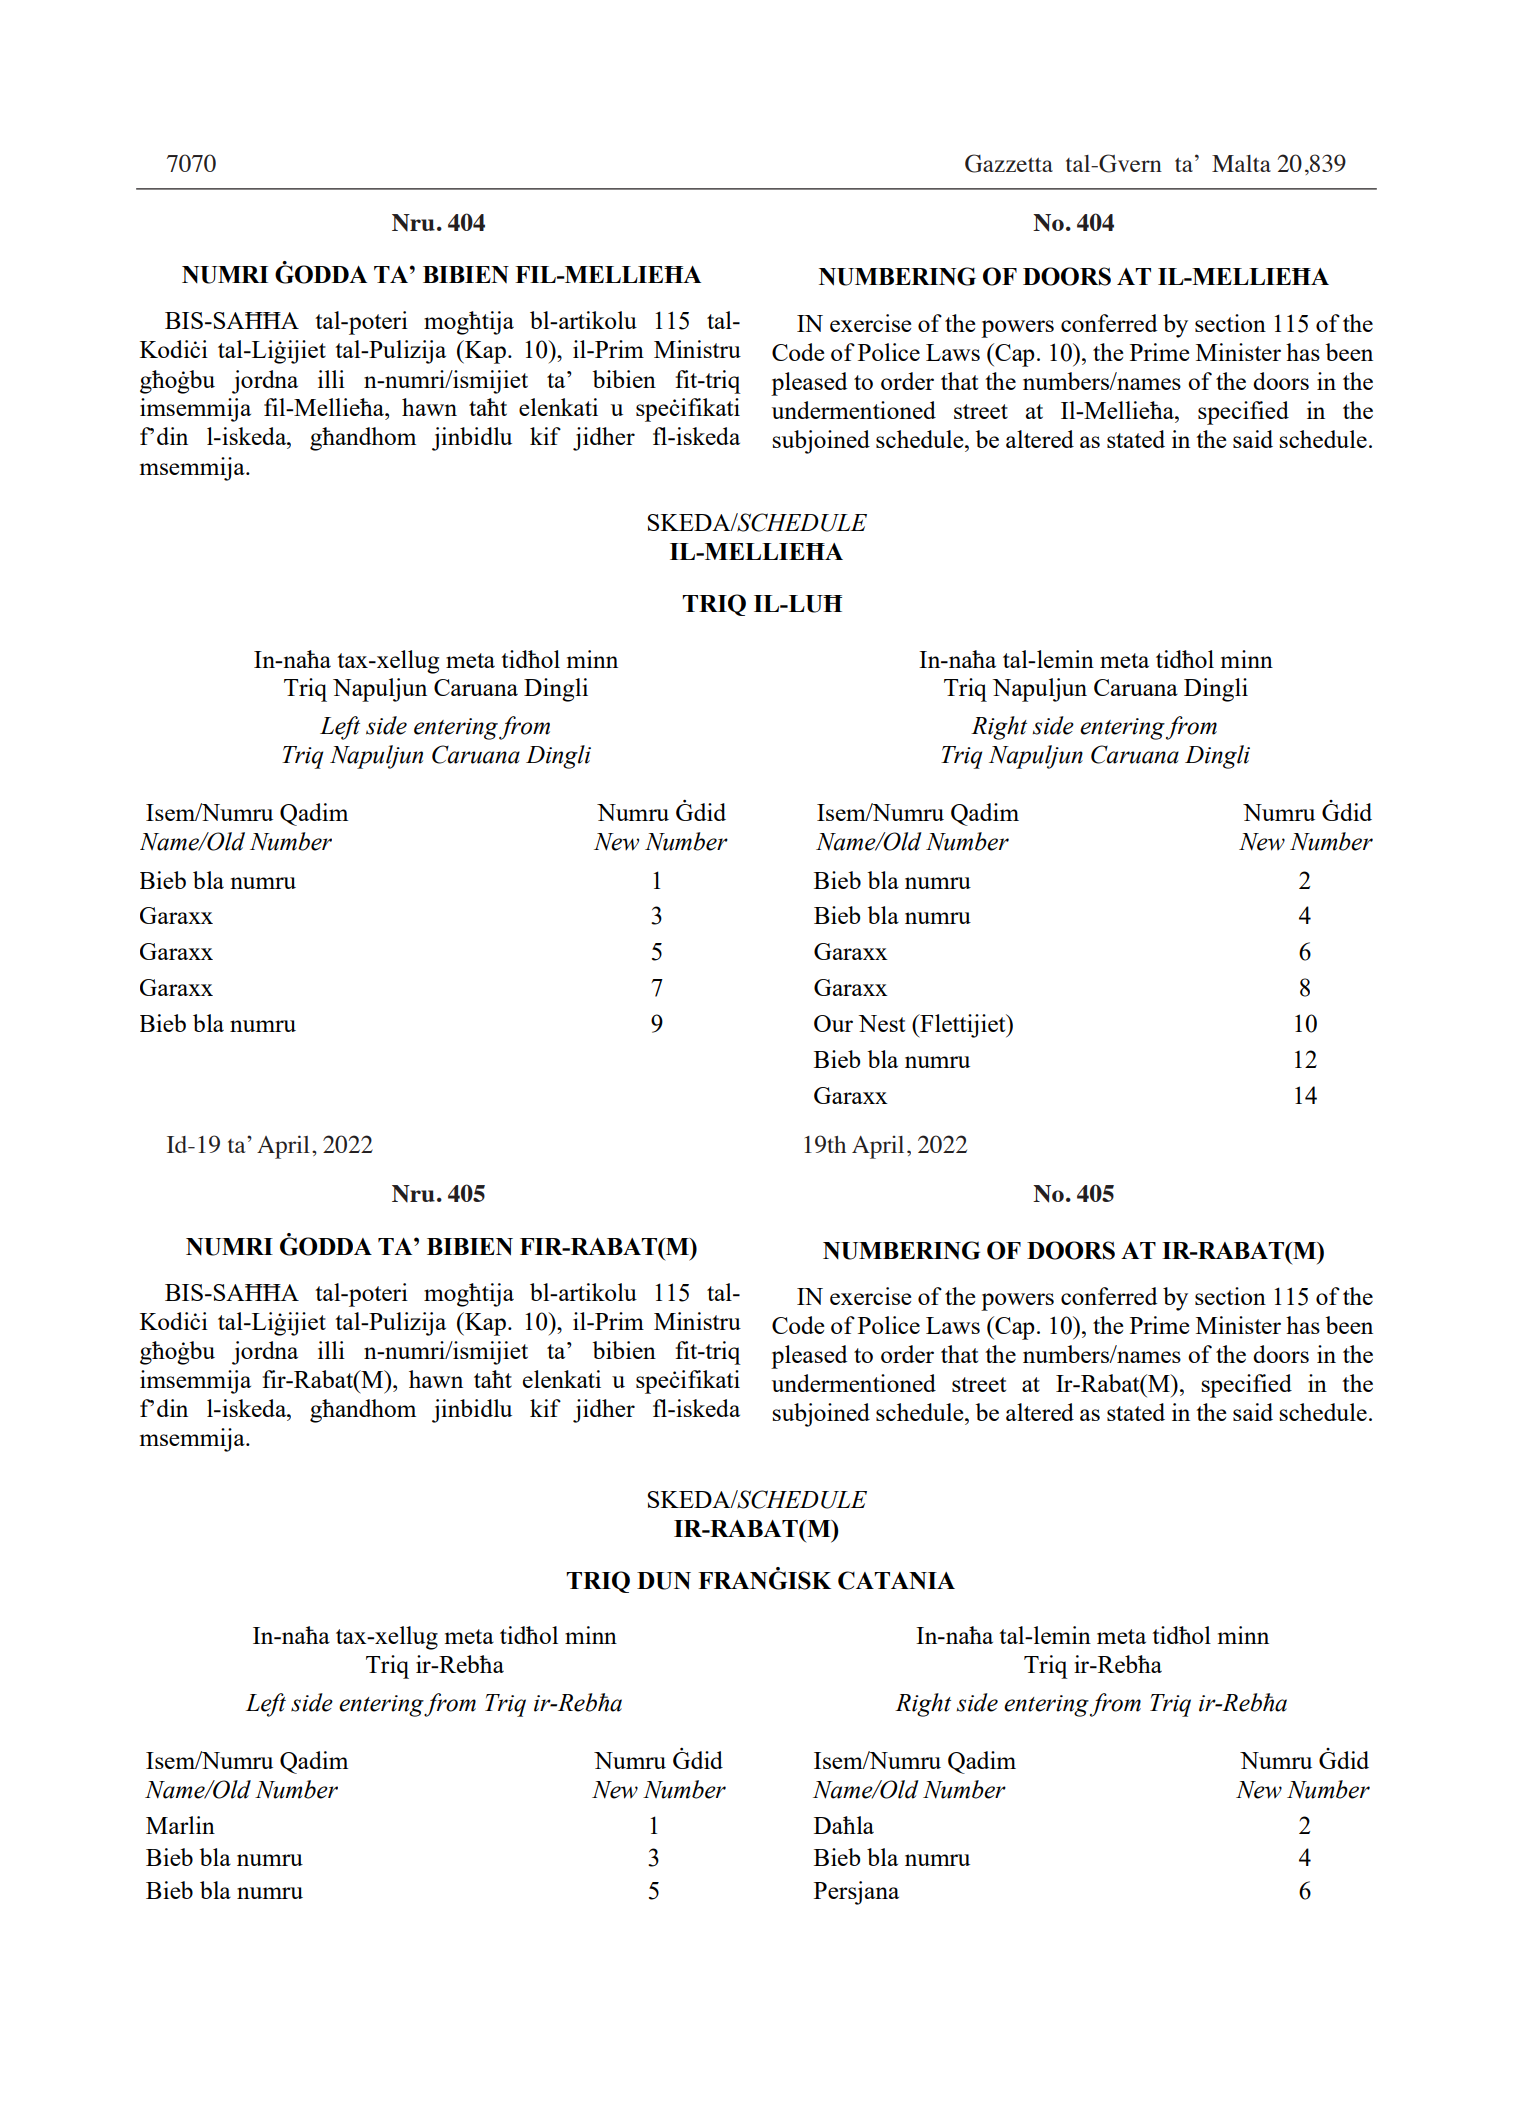 This screenshot has height=2118, width=1513. I want to click on Our, so click(833, 1023).
